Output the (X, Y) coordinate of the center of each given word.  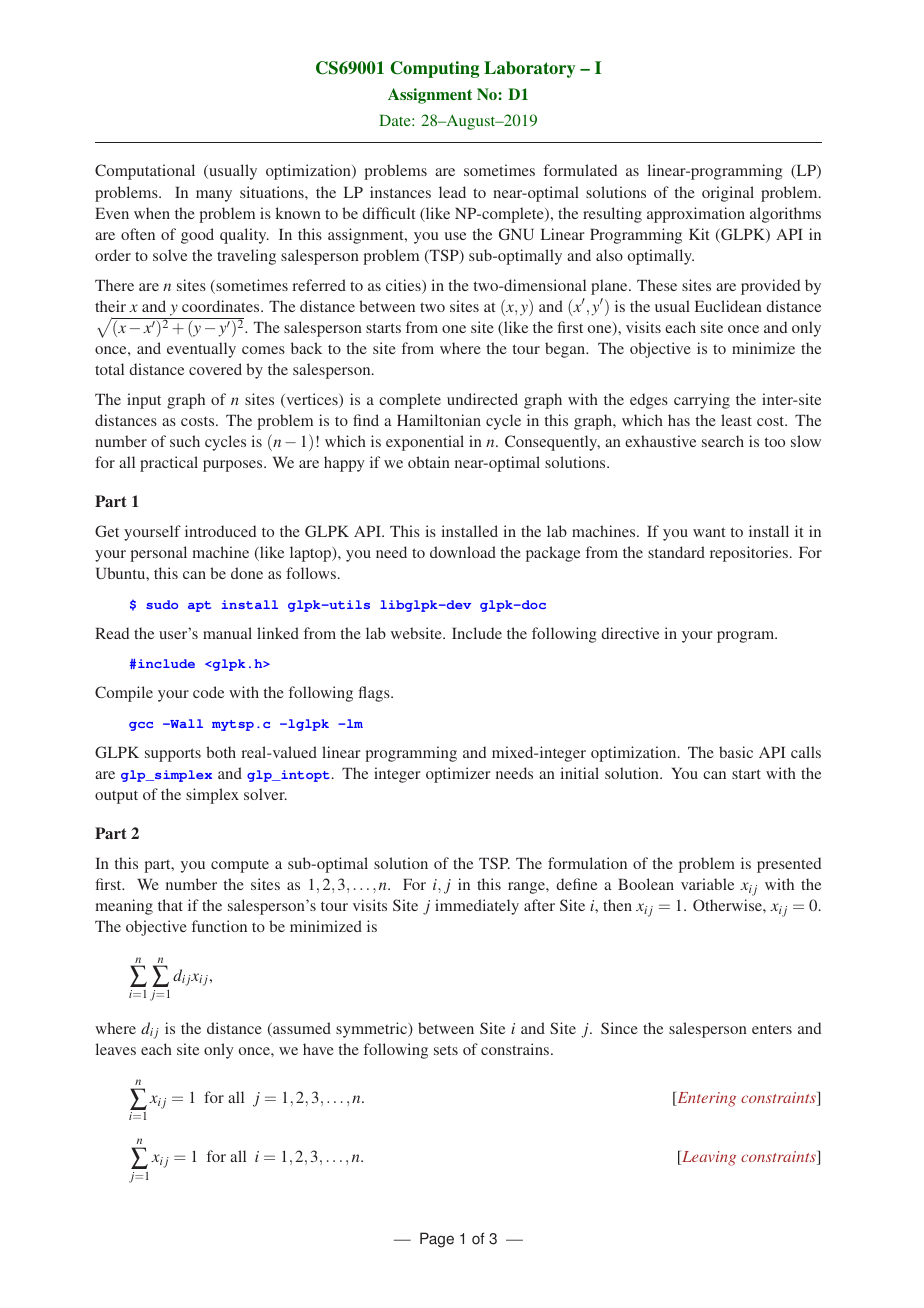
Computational (145, 172)
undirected (482, 399)
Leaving (708, 1158)
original (728, 194)
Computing (434, 69)
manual (227, 633)
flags (375, 694)
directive (630, 633)
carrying (702, 401)
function (219, 926)
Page (437, 1240)
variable (707, 884)
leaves (115, 1049)
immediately (477, 907)
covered (215, 369)
